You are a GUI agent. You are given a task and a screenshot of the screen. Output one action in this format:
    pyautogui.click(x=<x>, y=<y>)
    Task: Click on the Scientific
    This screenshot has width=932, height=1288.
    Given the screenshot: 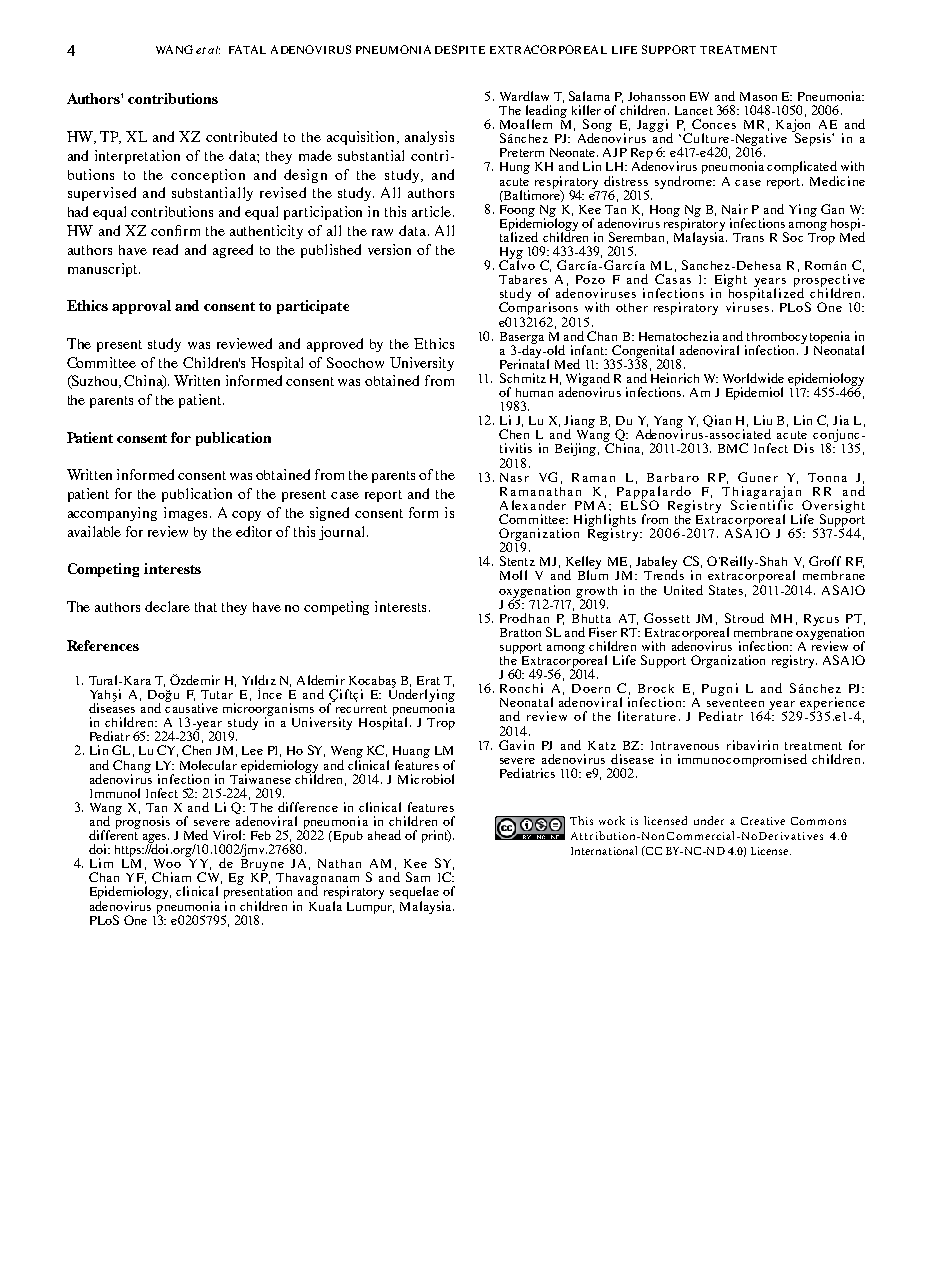 What is the action you would take?
    pyautogui.click(x=762, y=504)
